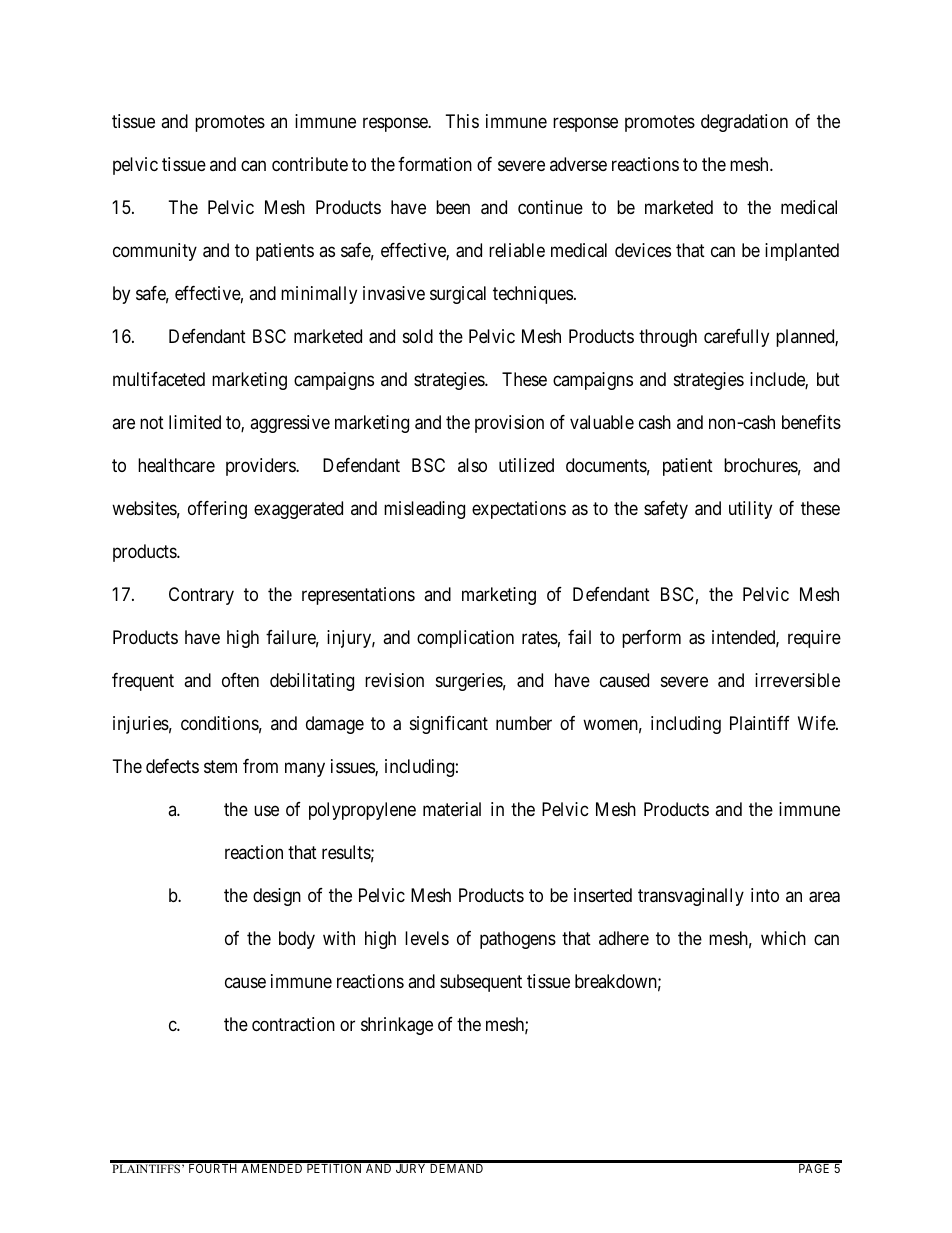  What do you see at coordinates (783, 938) in the page?
I see `which` at bounding box center [783, 938].
